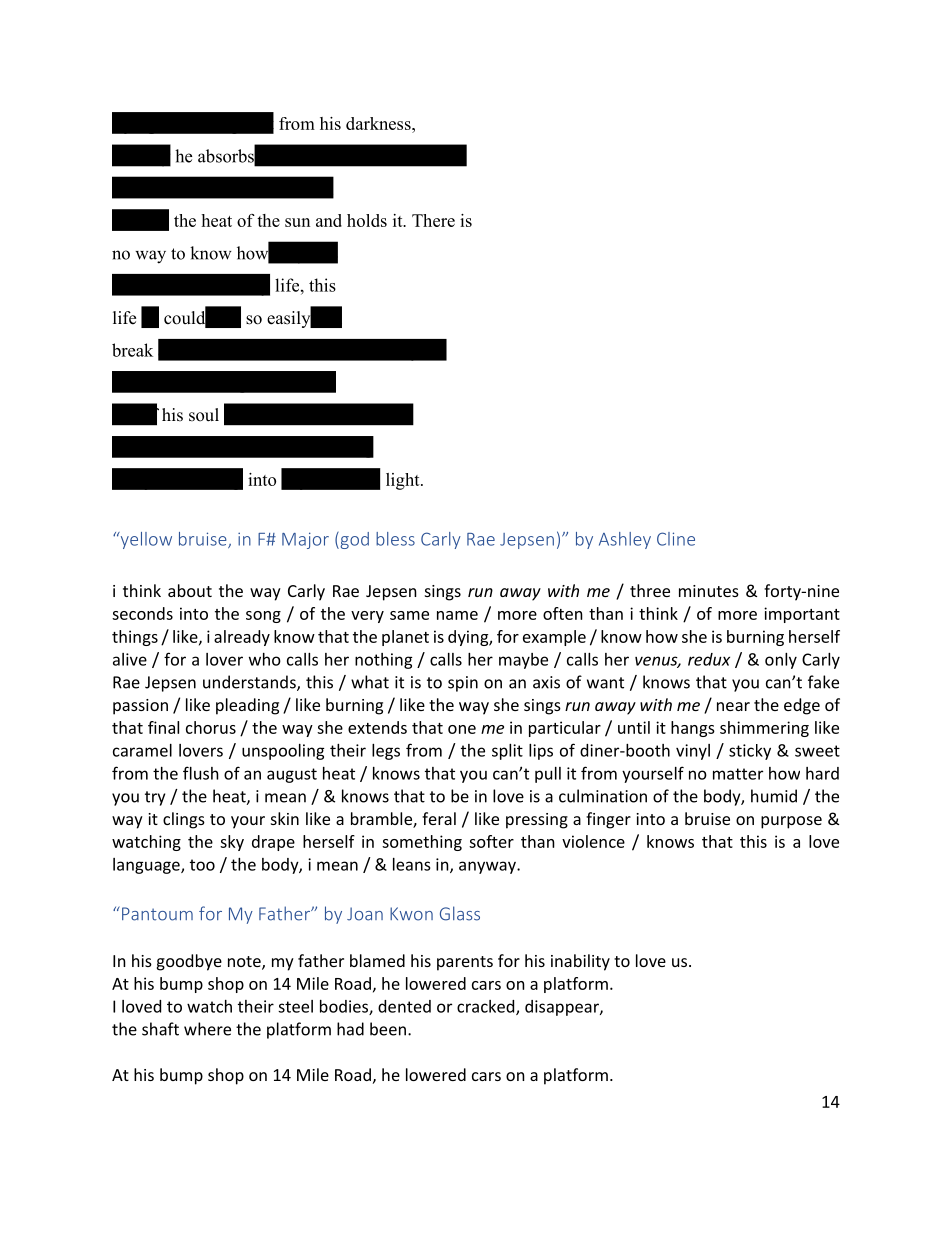 The width and height of the document is (952, 1233). Describe the element at coordinates (439, 818) in the document. I see `feral` at that location.
